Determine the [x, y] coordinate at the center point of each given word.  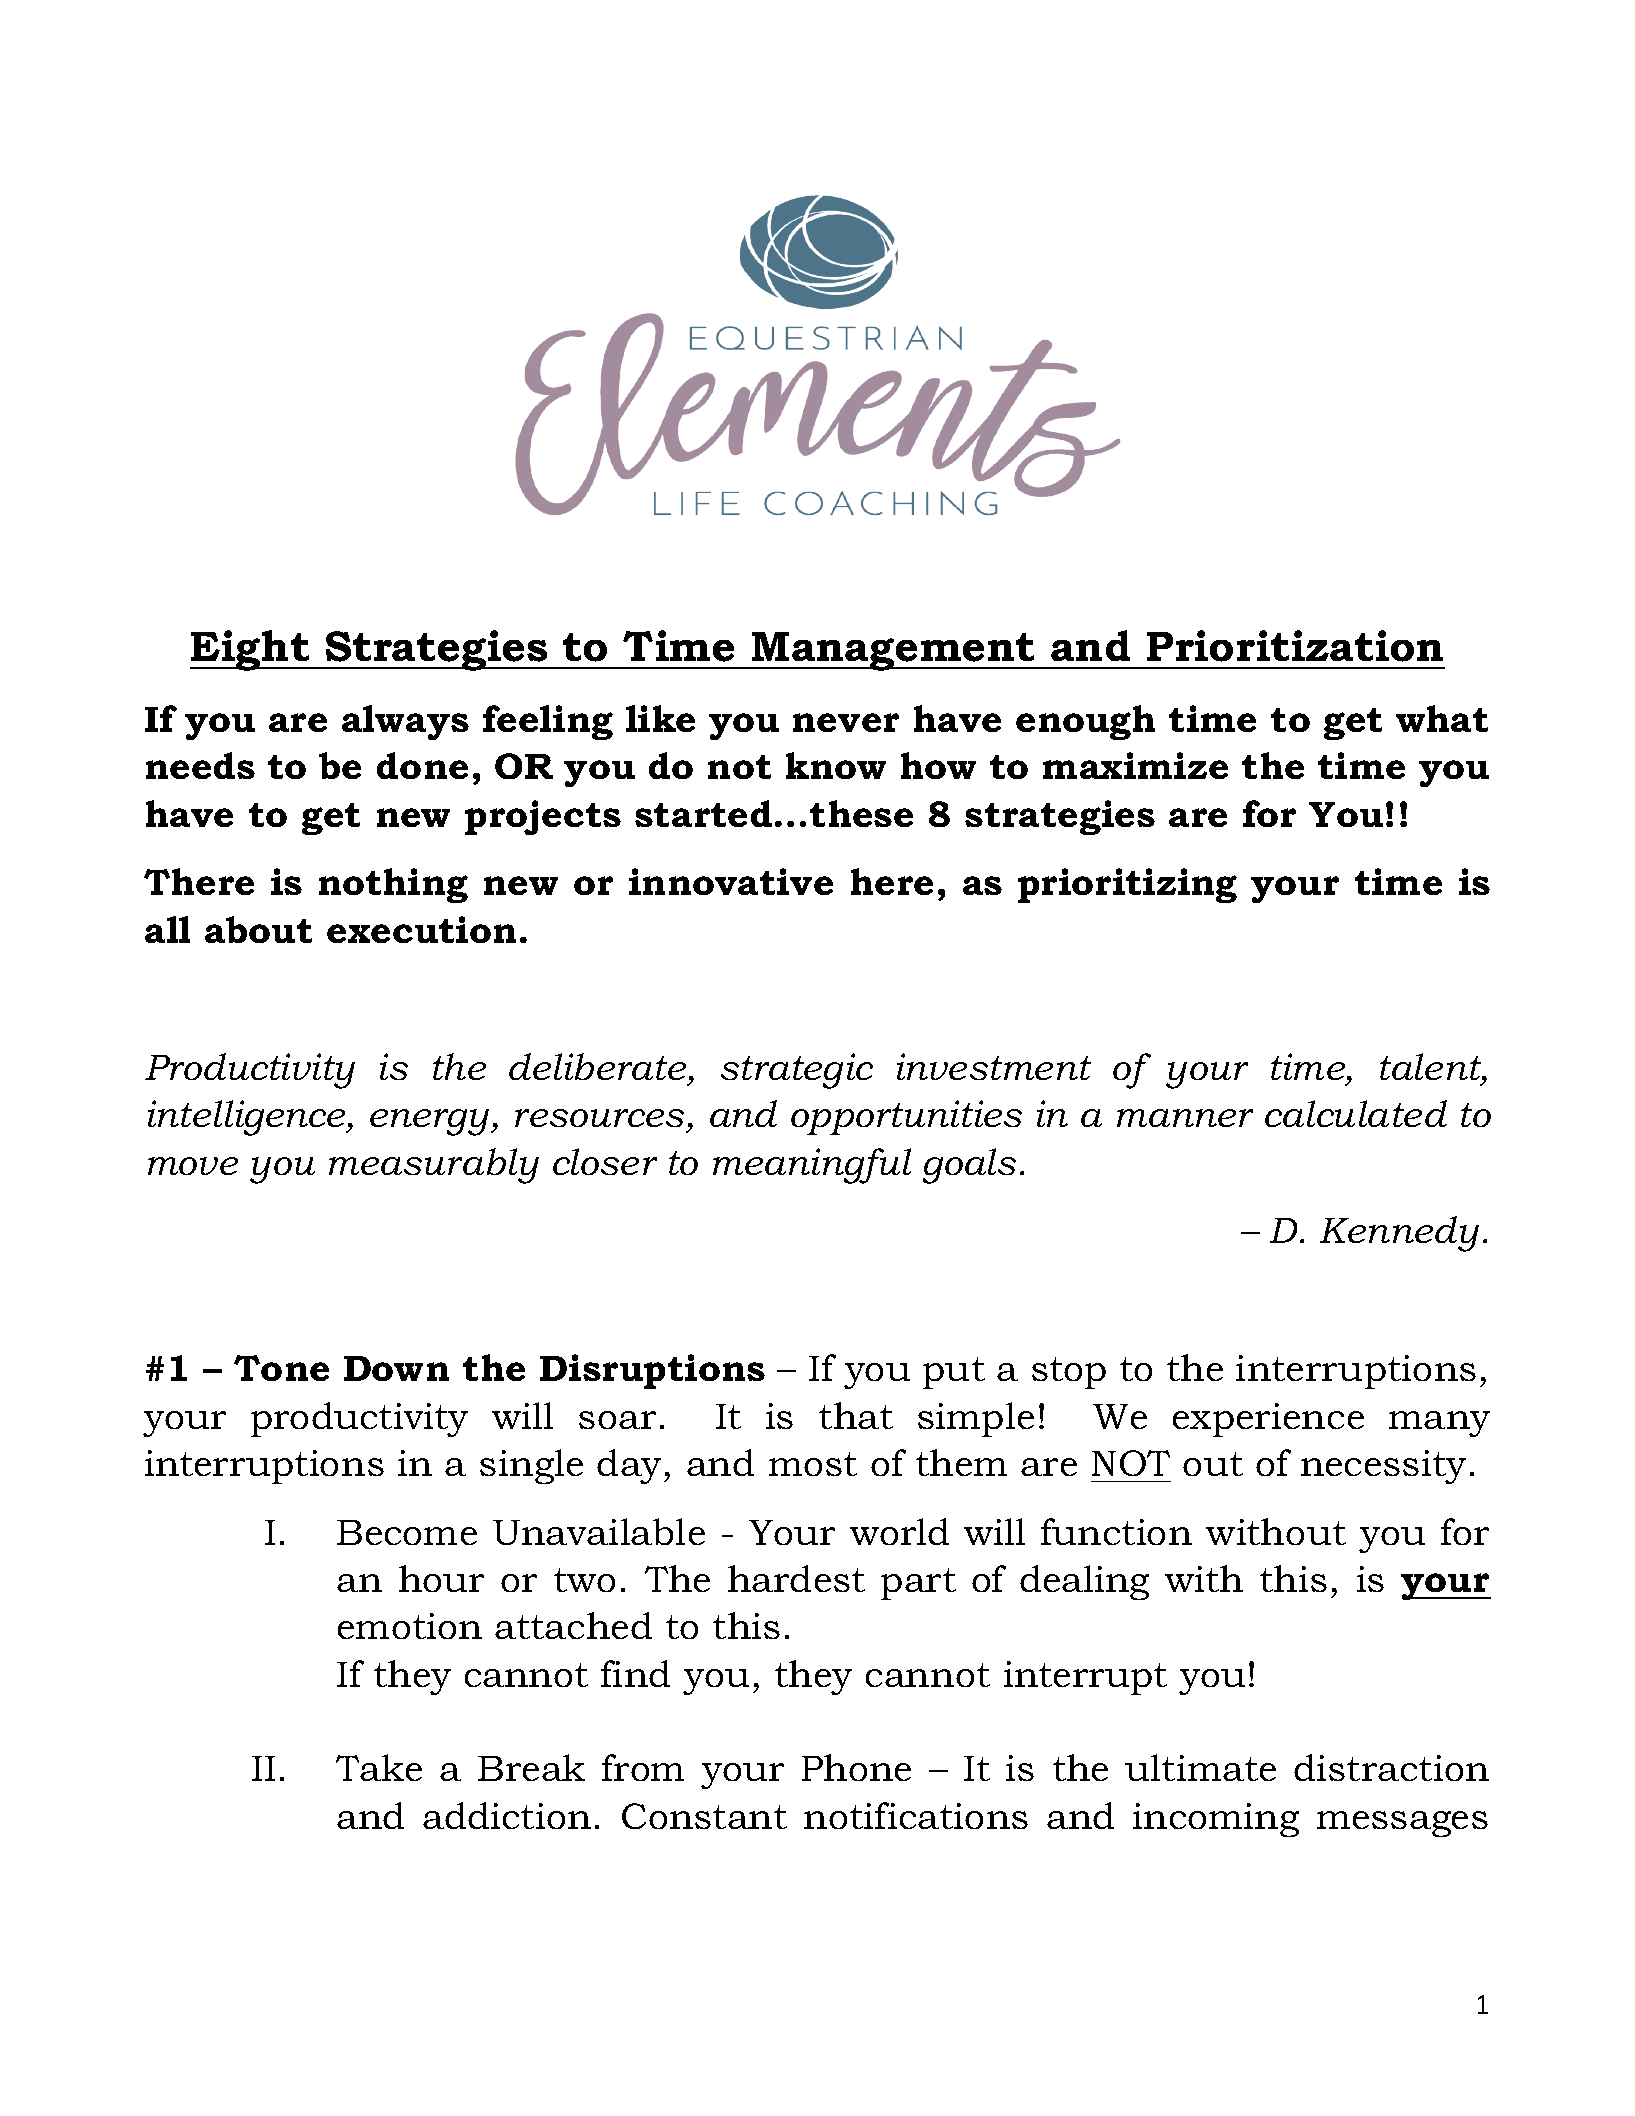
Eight [251, 650]
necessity [1383, 1467]
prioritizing [1127, 885]
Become [407, 1532]
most [813, 1464]
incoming [1216, 1820]
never [846, 722]
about [258, 929]
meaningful [812, 1166]
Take [379, 1767]
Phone [856, 1767]
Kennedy [1399, 1234]
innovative [731, 881]
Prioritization [1295, 646]
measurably [434, 1166]
